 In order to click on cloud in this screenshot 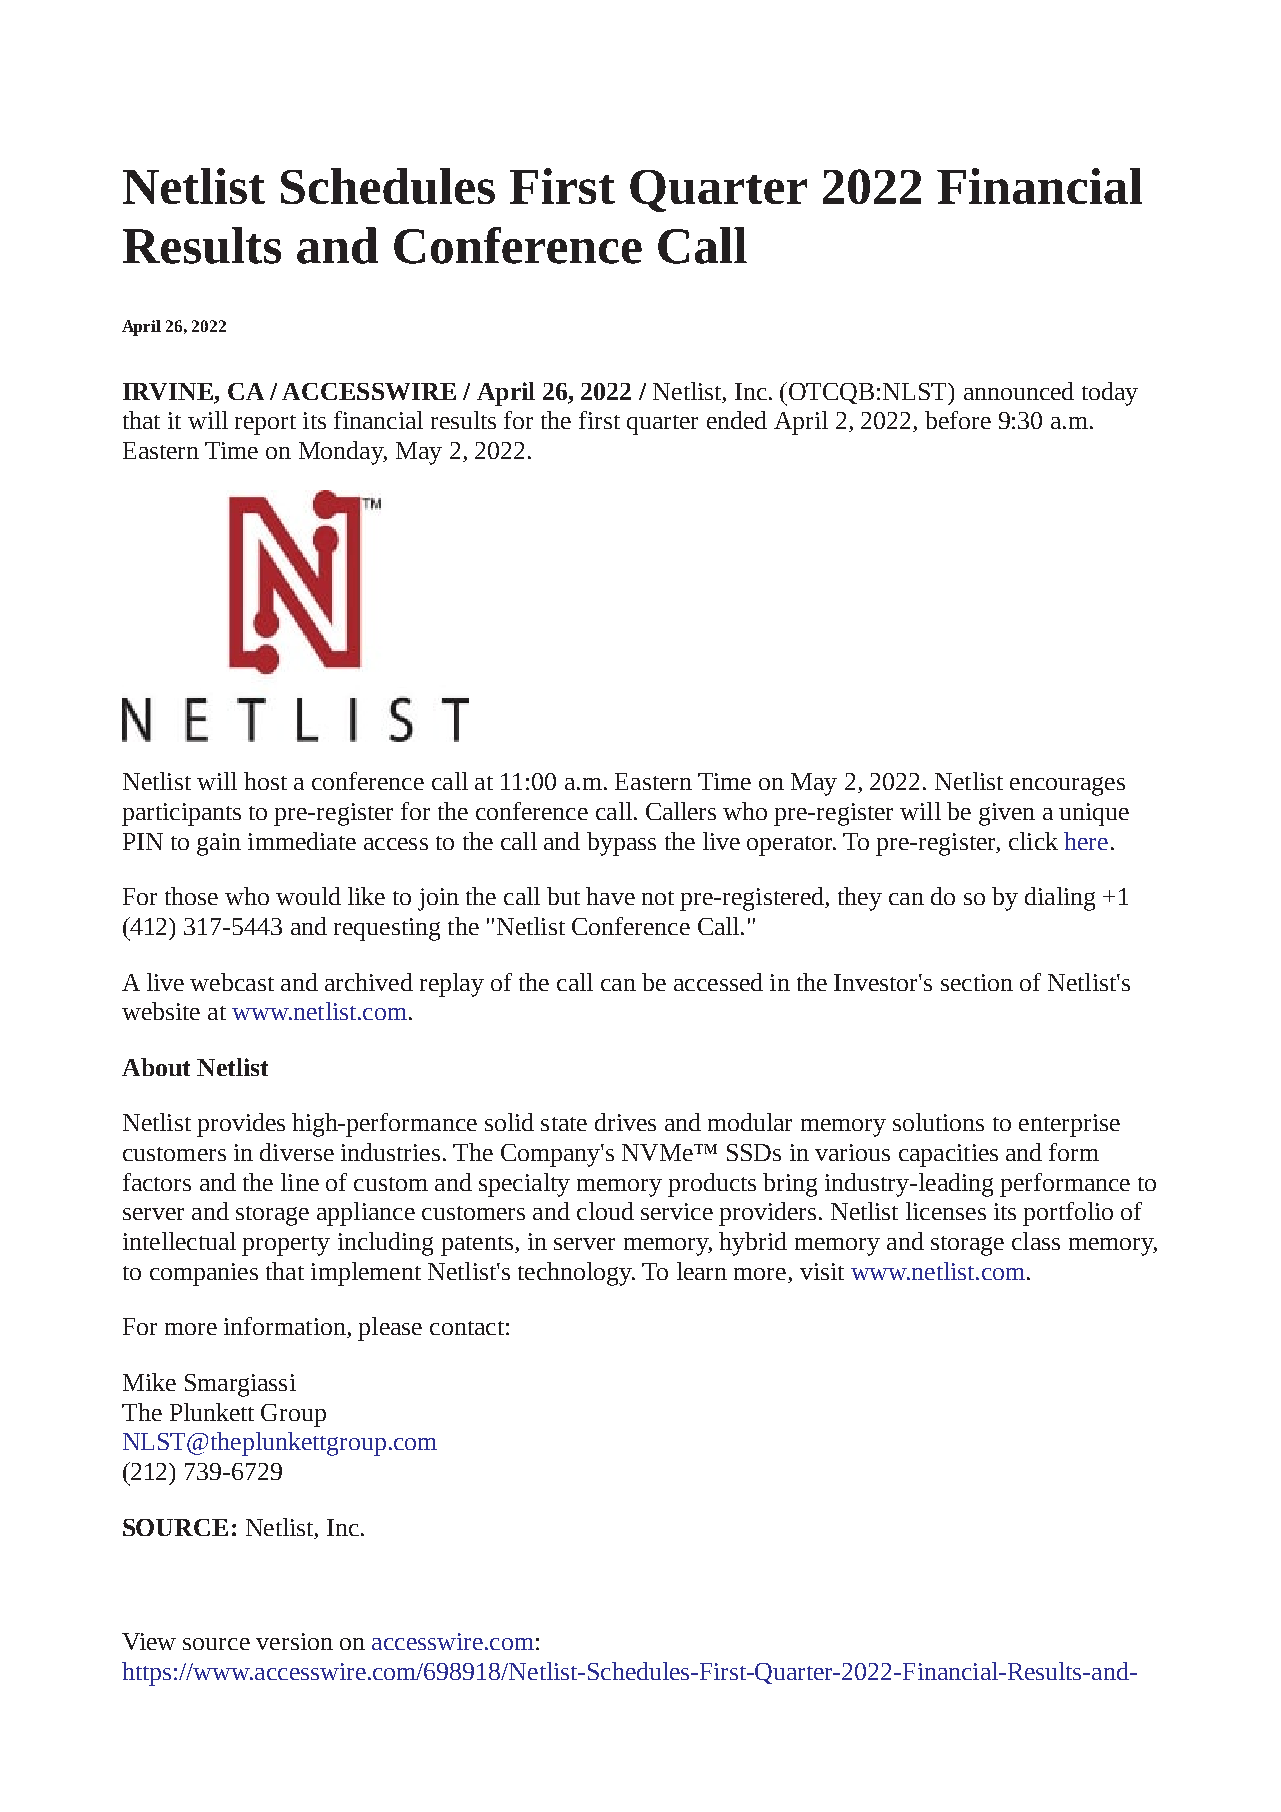, I will do `click(605, 1211)`.
